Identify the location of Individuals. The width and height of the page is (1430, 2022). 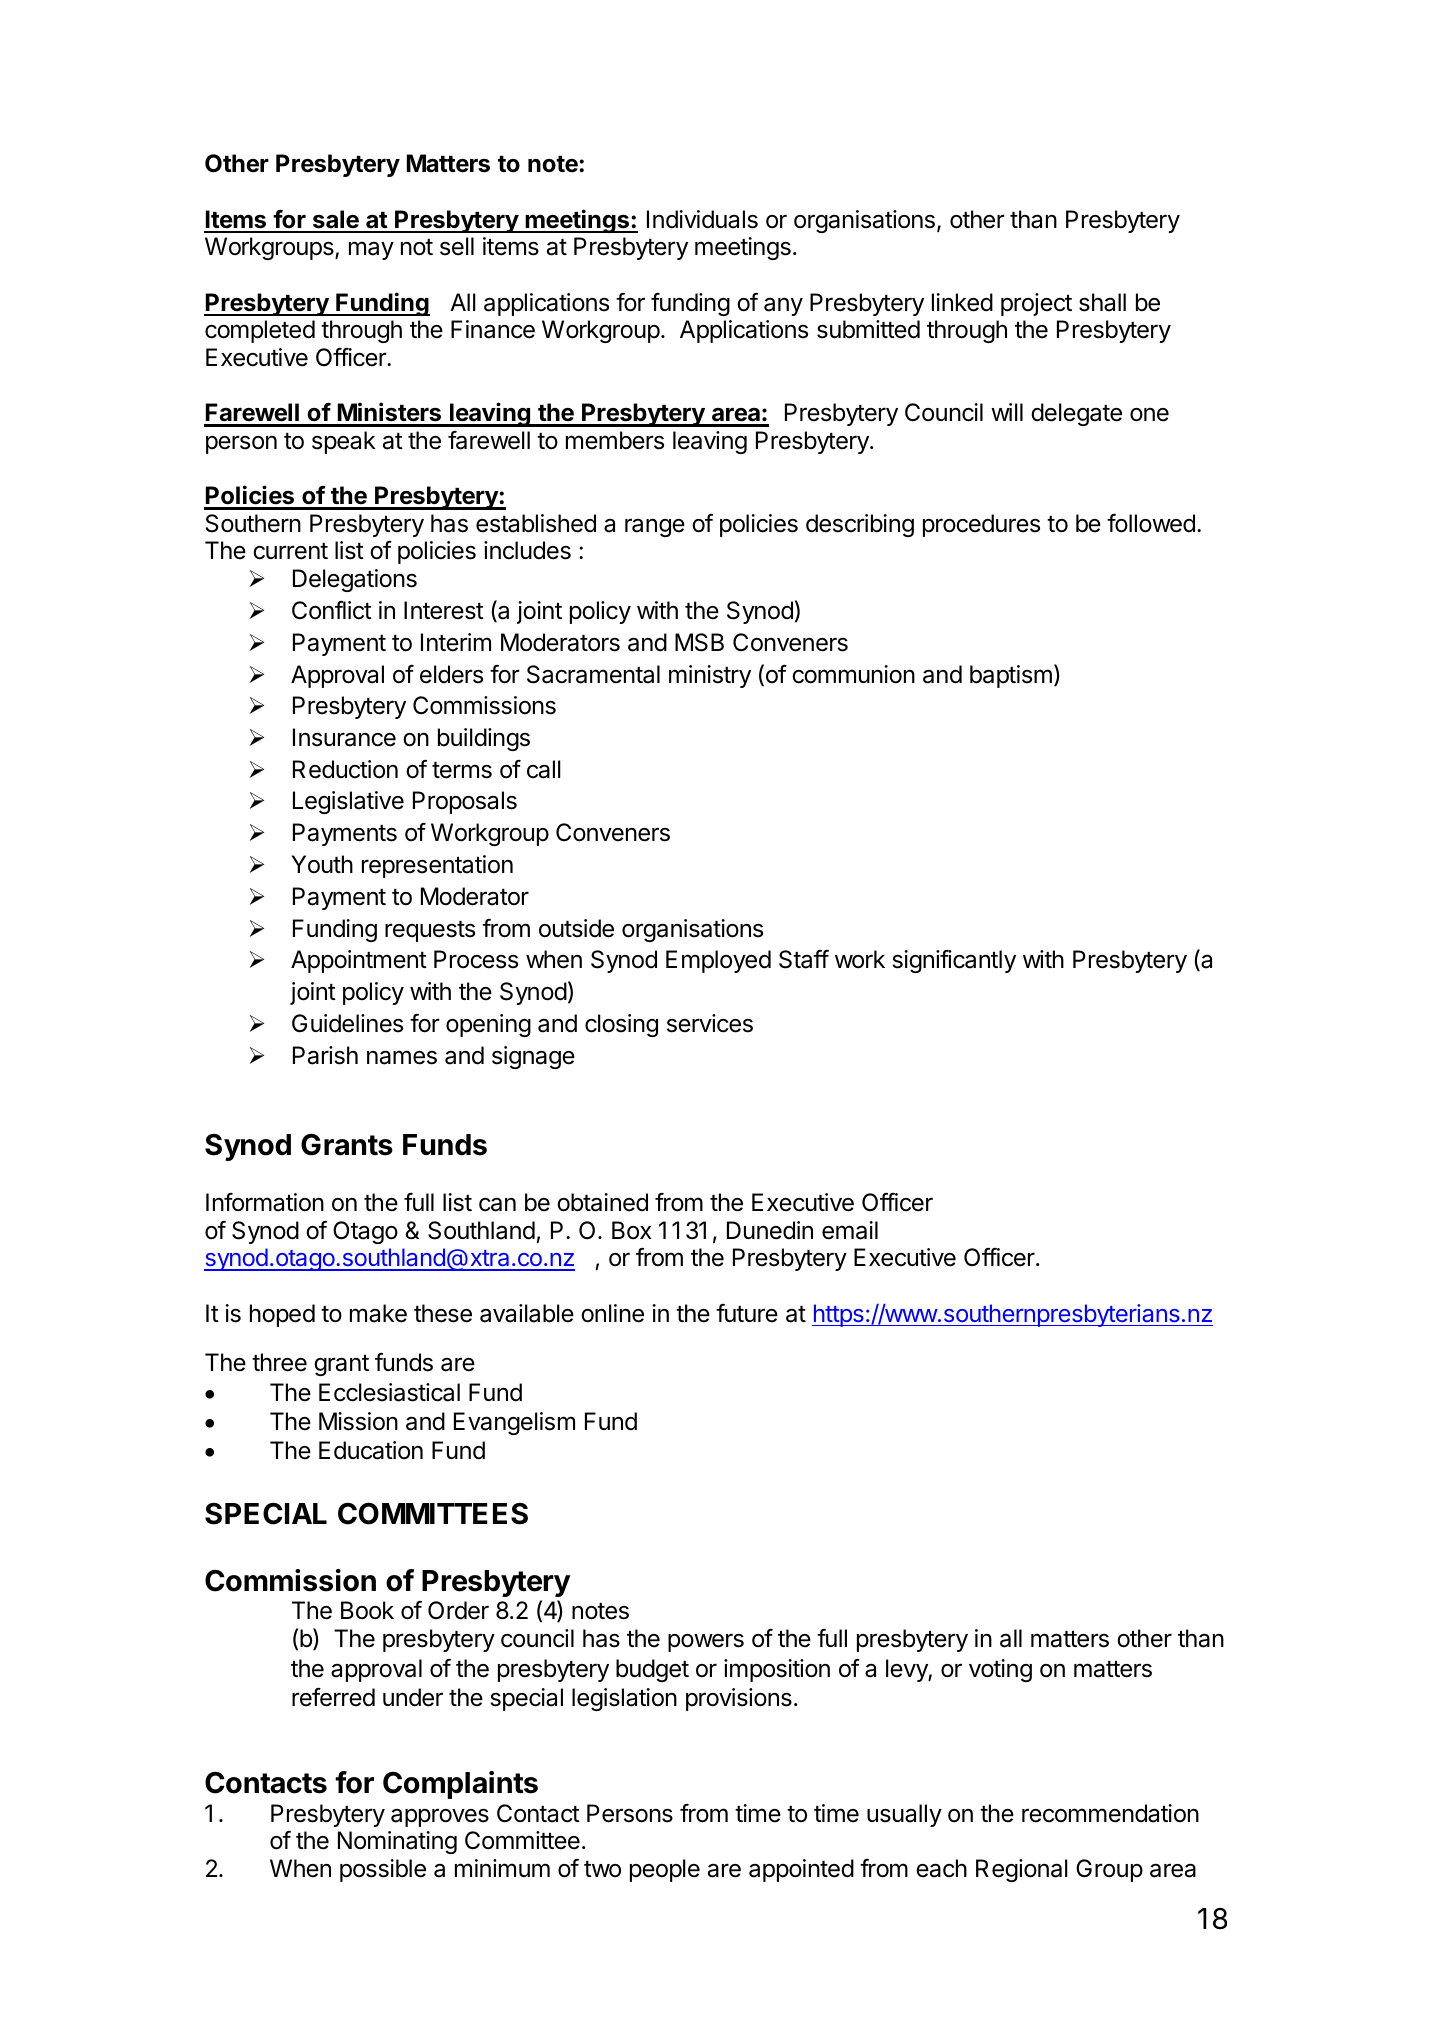
(702, 219).
